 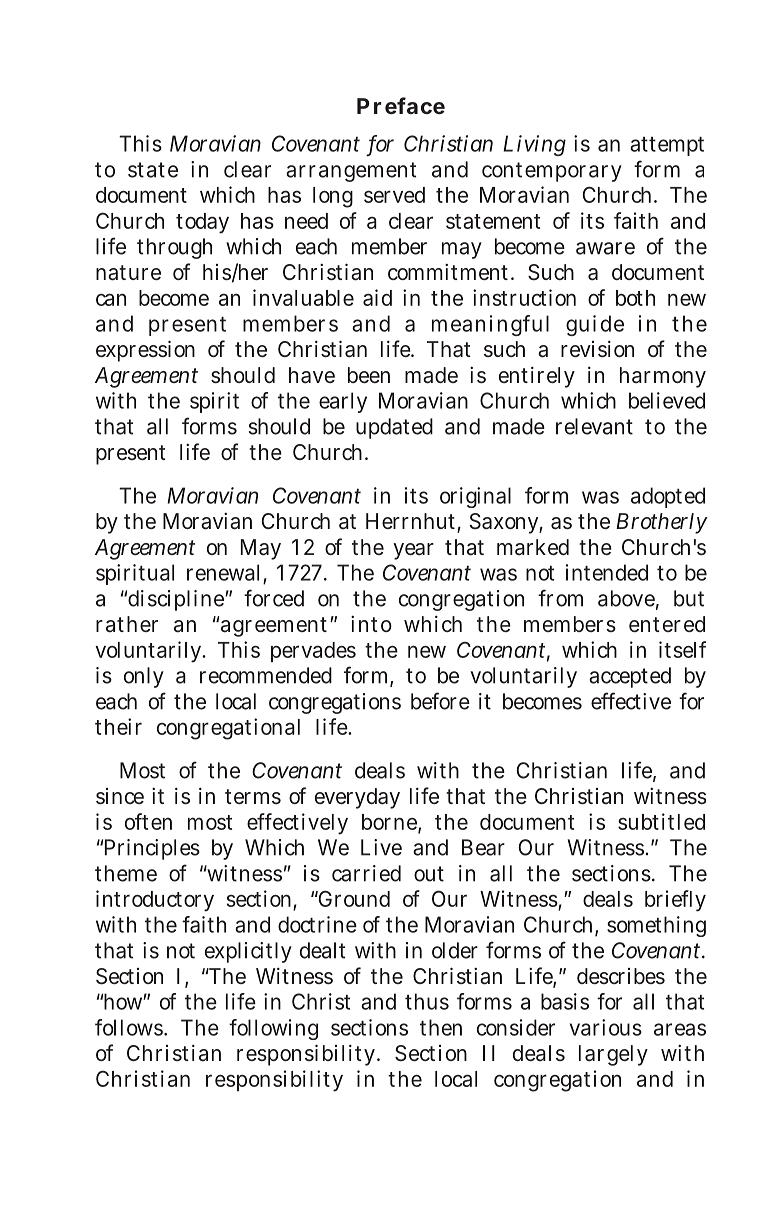 What do you see at coordinates (594, 426) in the image?
I see `relevant` at bounding box center [594, 426].
